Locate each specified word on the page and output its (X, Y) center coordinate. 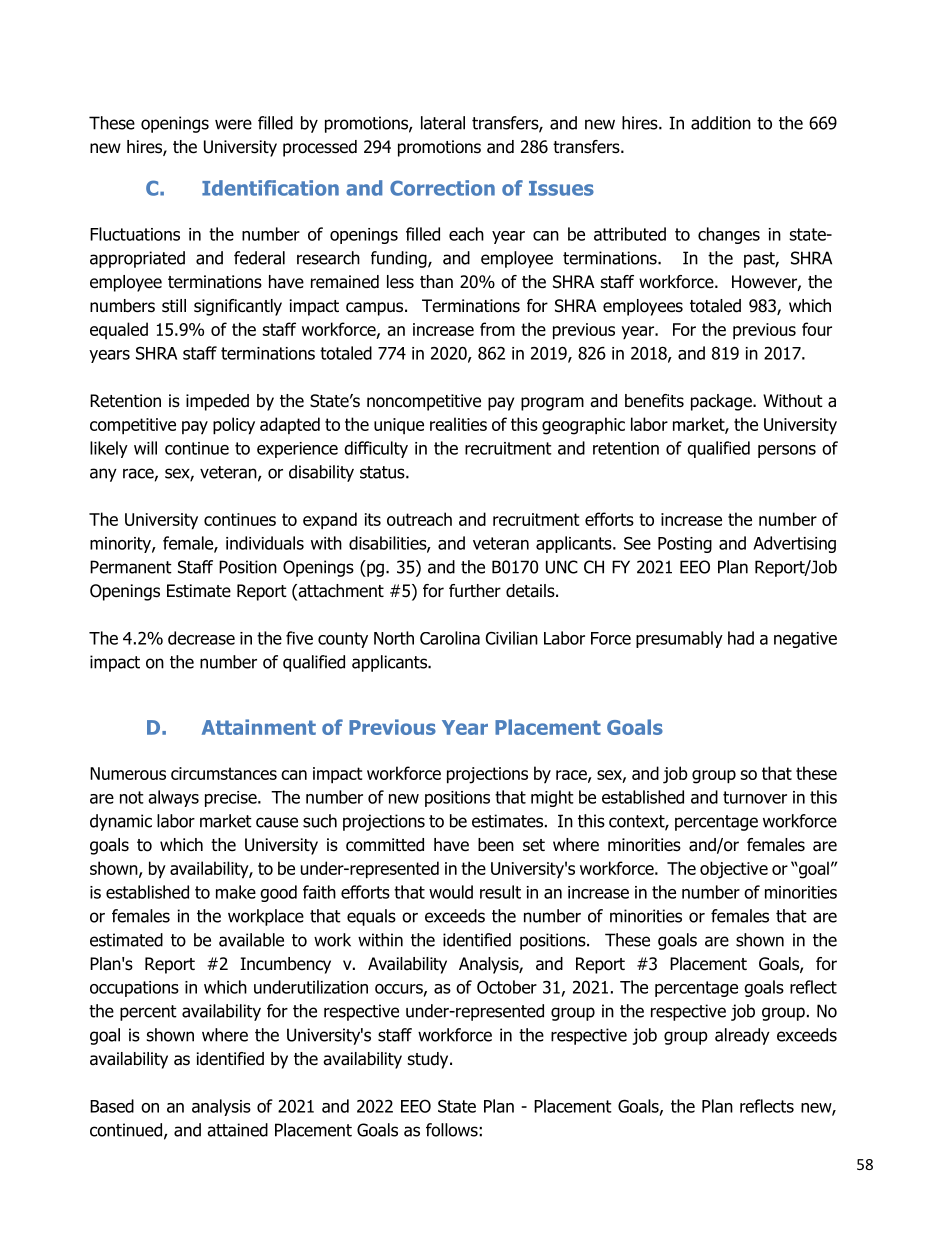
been (496, 845)
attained (237, 1130)
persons (787, 451)
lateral (443, 123)
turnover (755, 797)
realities (458, 424)
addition (721, 123)
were (233, 124)
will (145, 448)
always (173, 798)
